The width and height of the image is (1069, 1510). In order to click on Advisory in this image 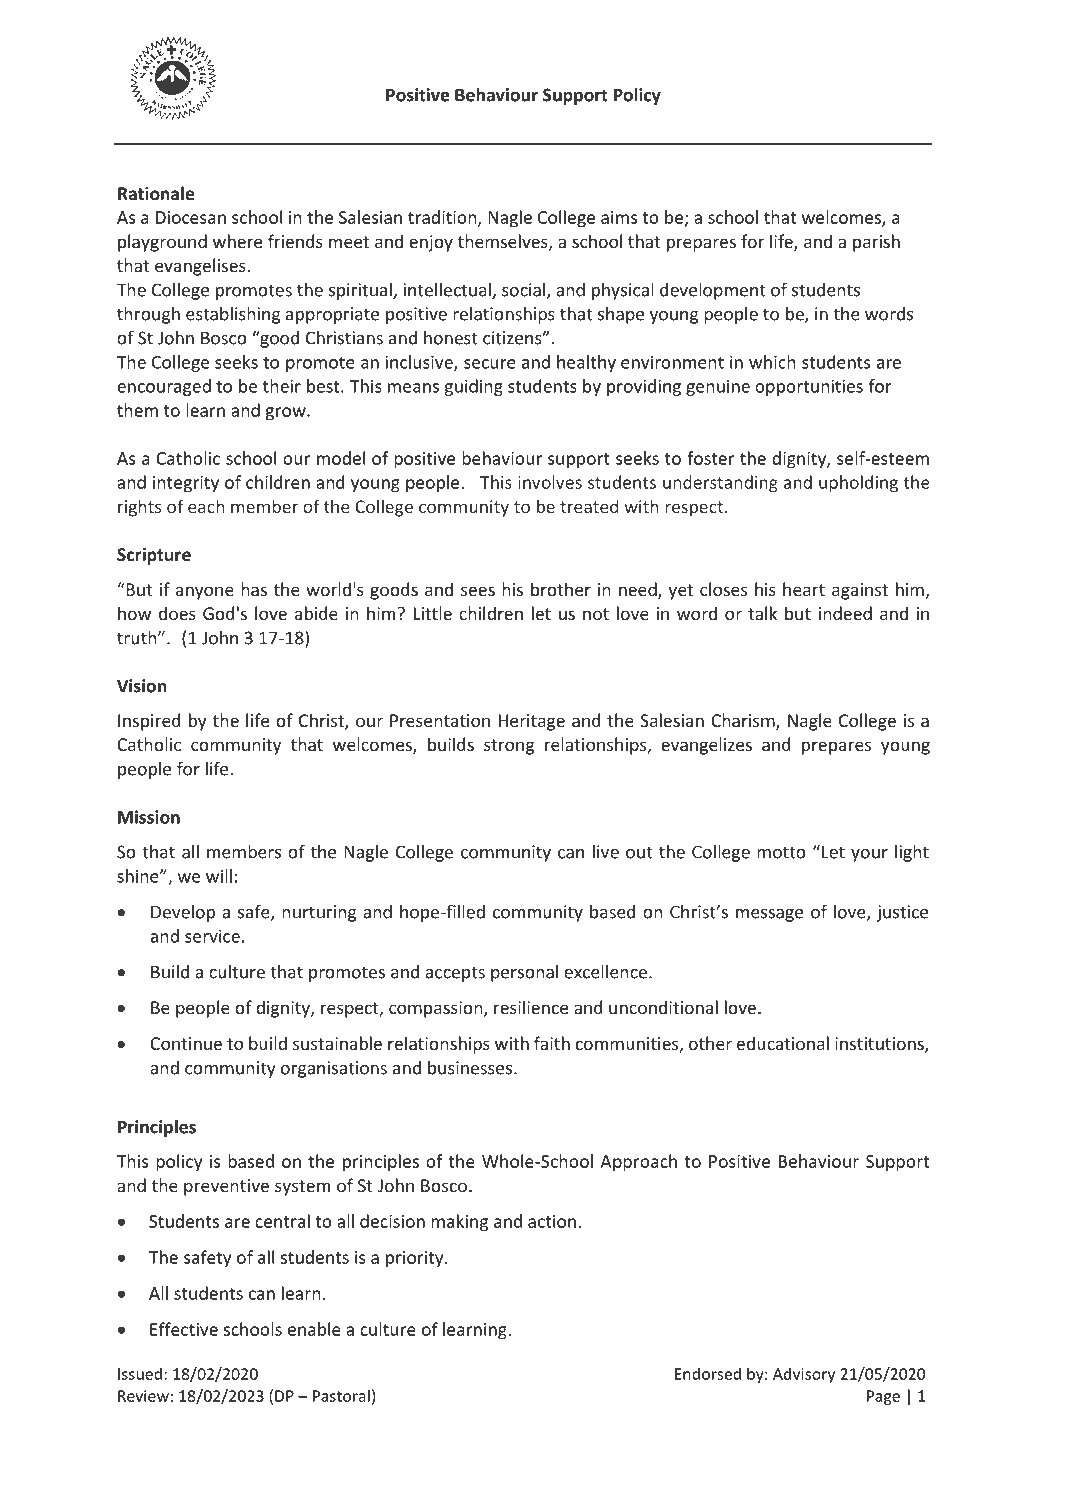, I will do `click(804, 1375)`.
